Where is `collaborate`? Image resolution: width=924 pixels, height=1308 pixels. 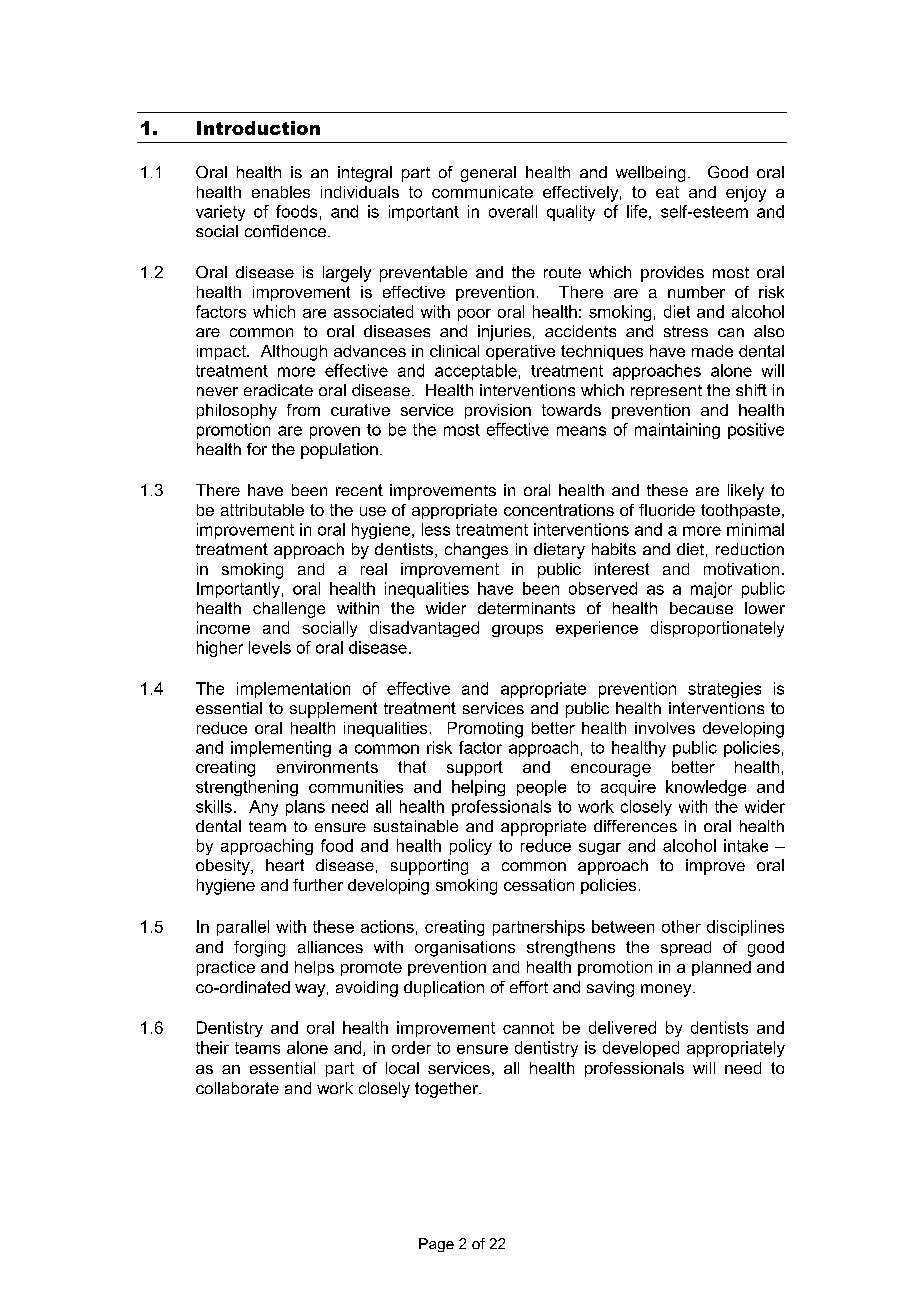 collaborate is located at coordinates (237, 1088).
